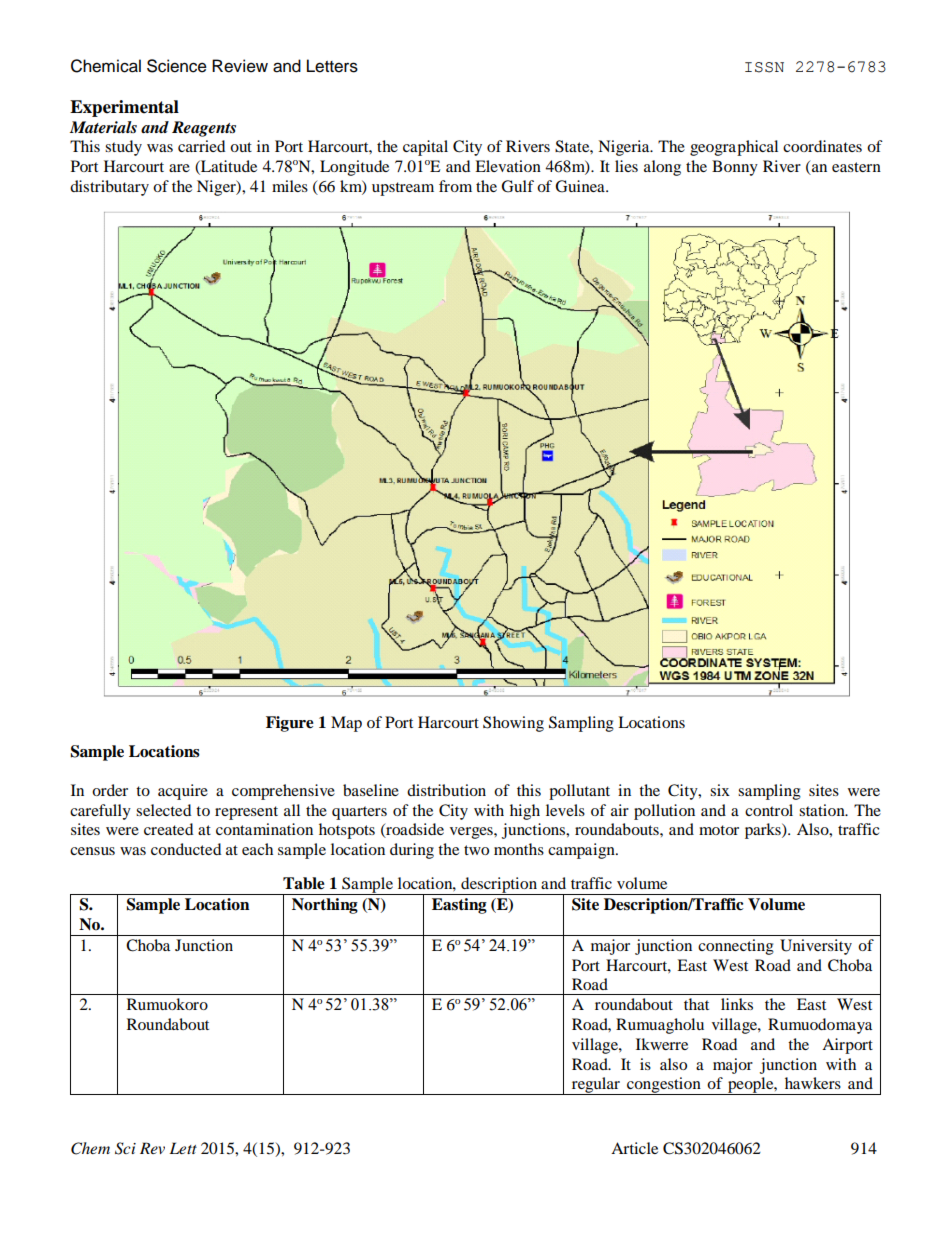 This page has width=952, height=1233. Describe the element at coordinates (186, 849) in the page. I see `conducted` at that location.
